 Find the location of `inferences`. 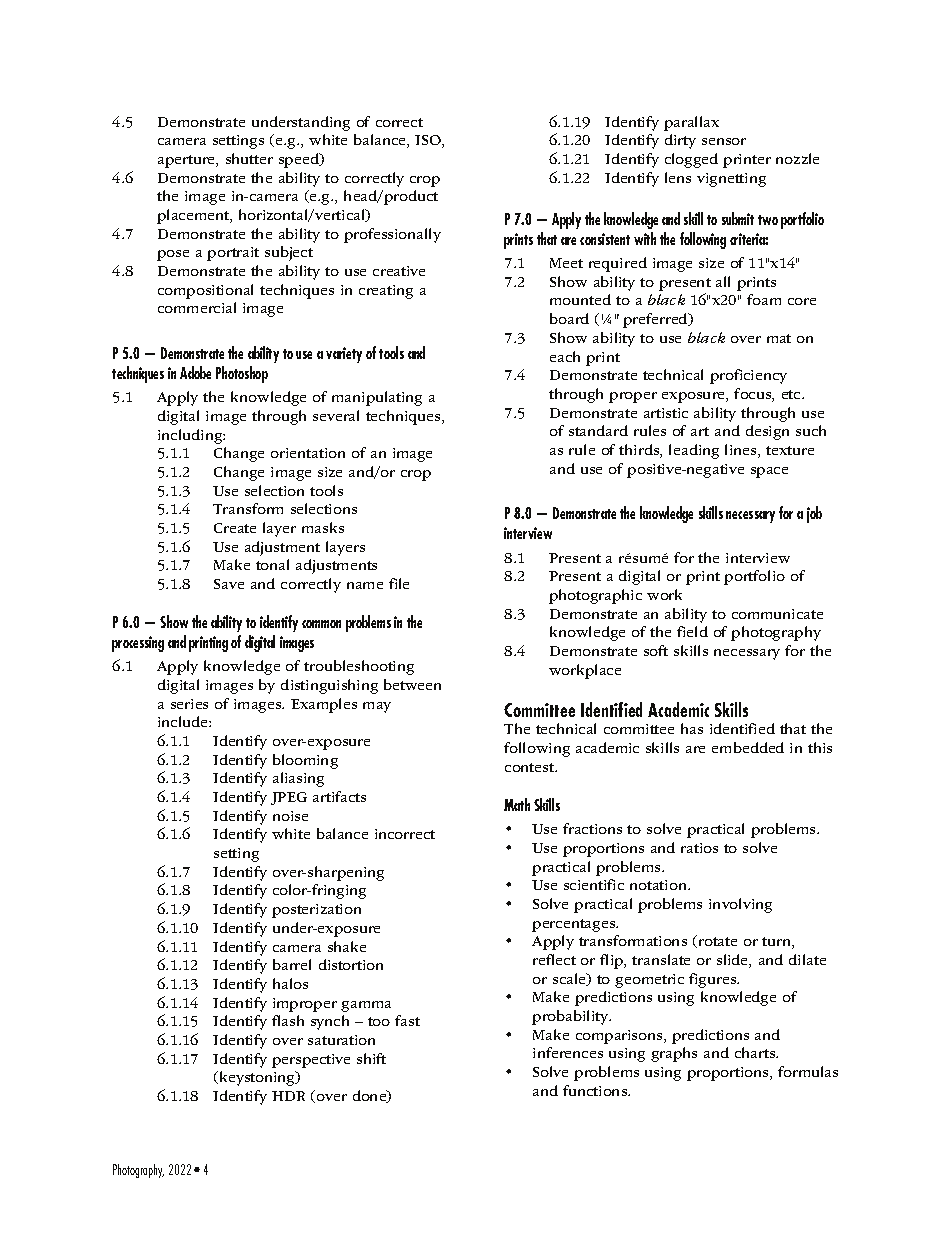

inferences is located at coordinates (568, 1052).
